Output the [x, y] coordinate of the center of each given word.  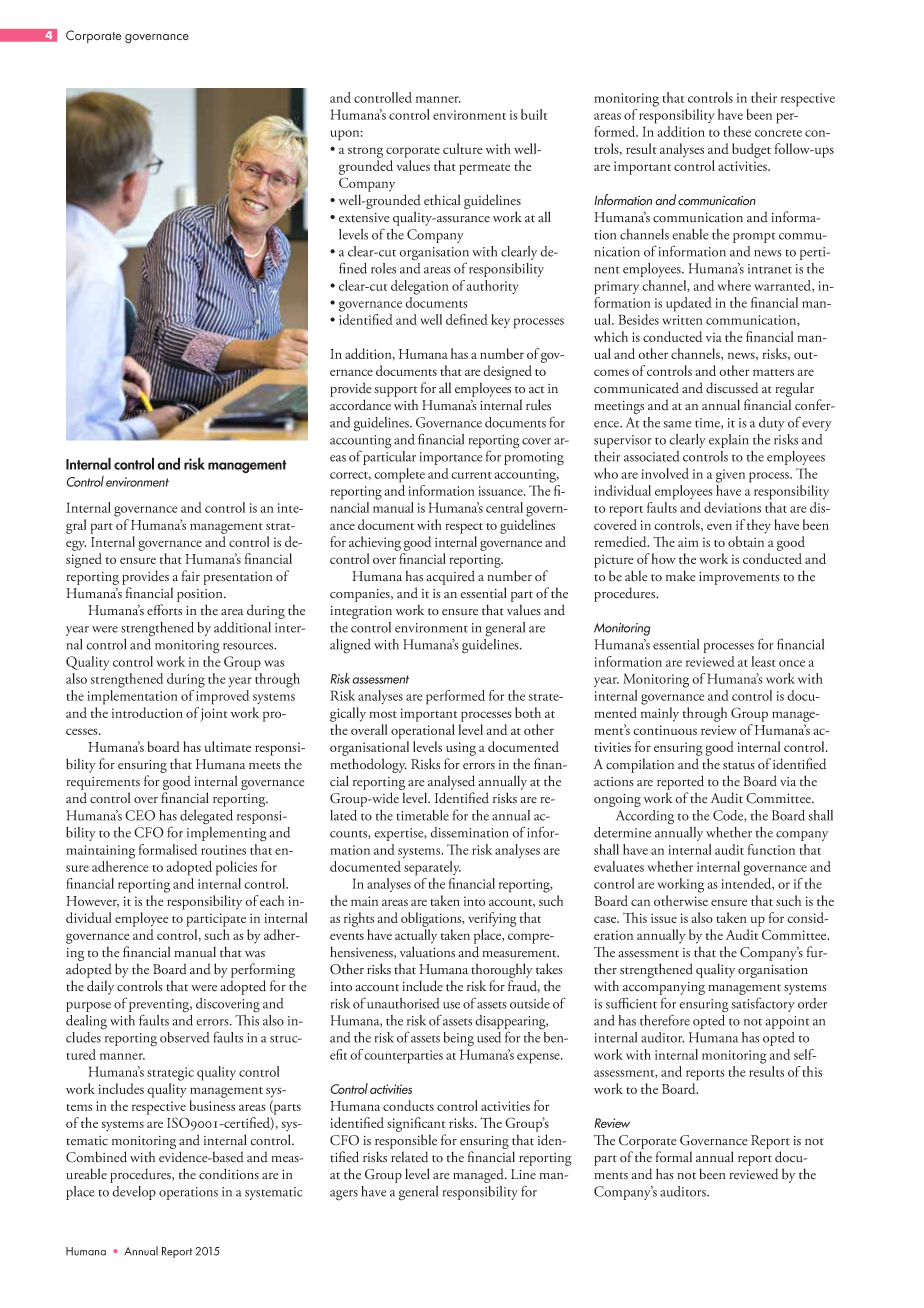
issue [664, 918]
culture [463, 148]
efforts [164, 610]
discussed [732, 388]
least [763, 661]
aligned [350, 646]
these [737, 131]
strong [365, 152]
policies [236, 868]
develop [134, 1193]
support [396, 391]
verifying [492, 919]
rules [538, 405]
